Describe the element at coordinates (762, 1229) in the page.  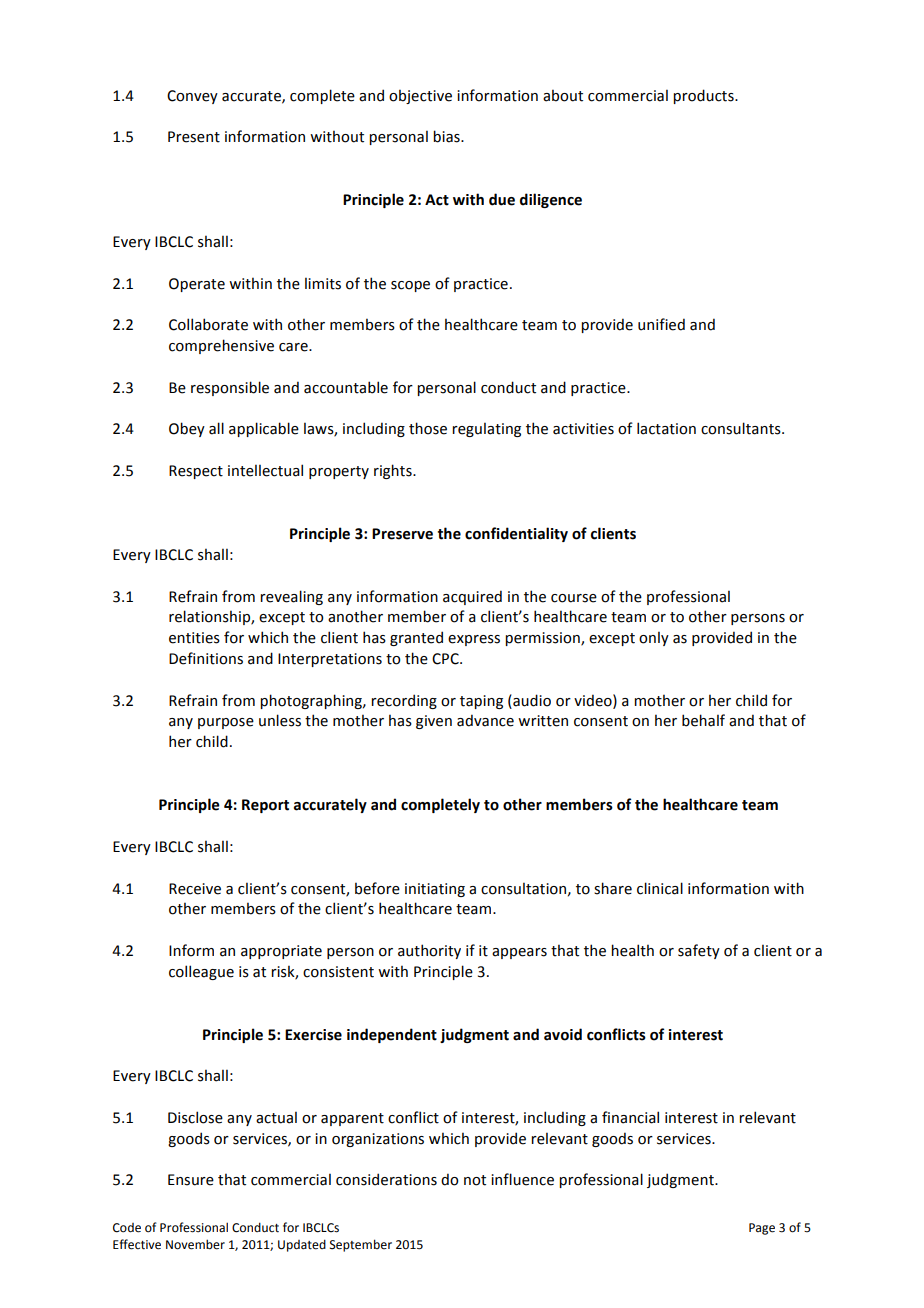
I see `Page` at that location.
